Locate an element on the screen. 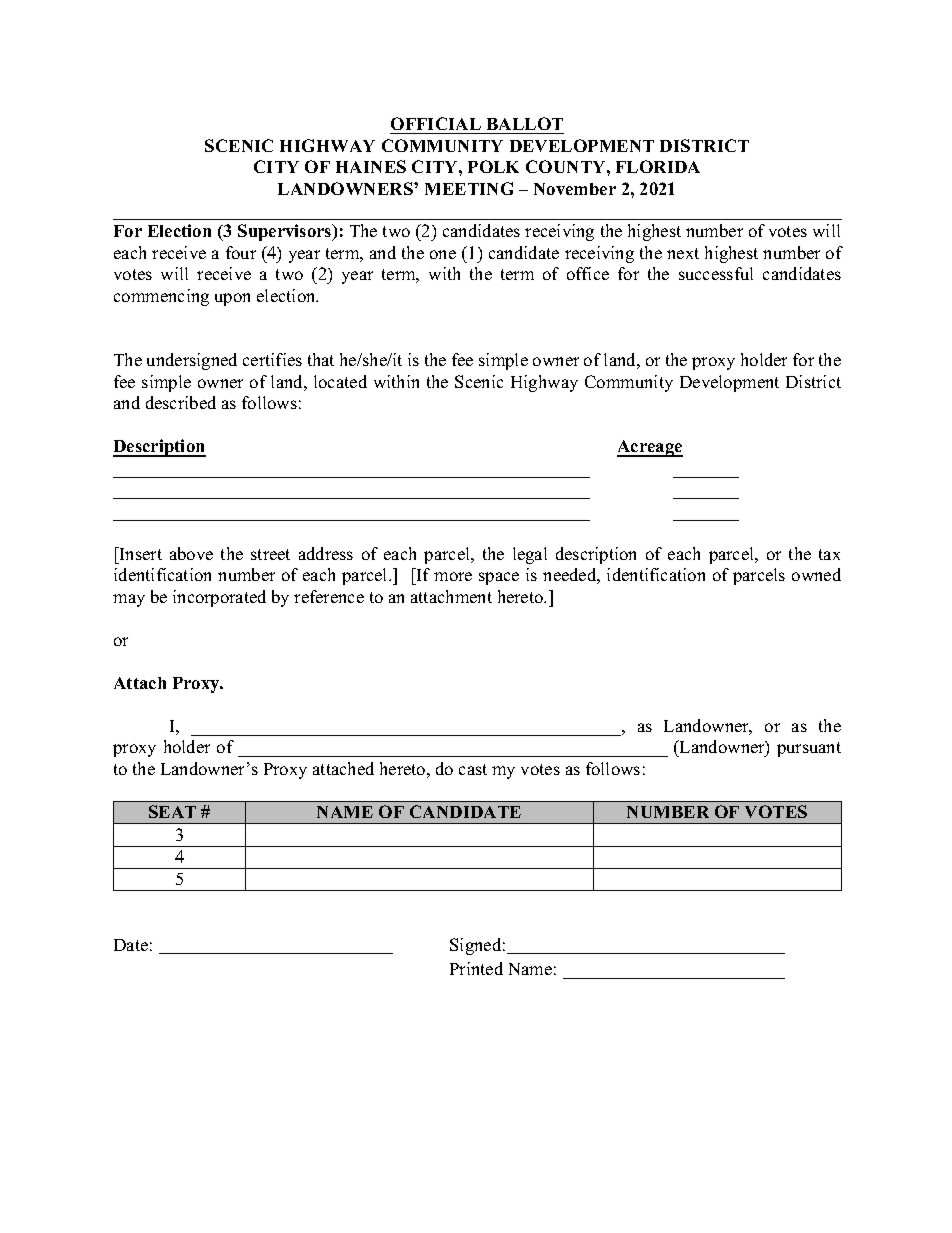  legal is located at coordinates (530, 555).
